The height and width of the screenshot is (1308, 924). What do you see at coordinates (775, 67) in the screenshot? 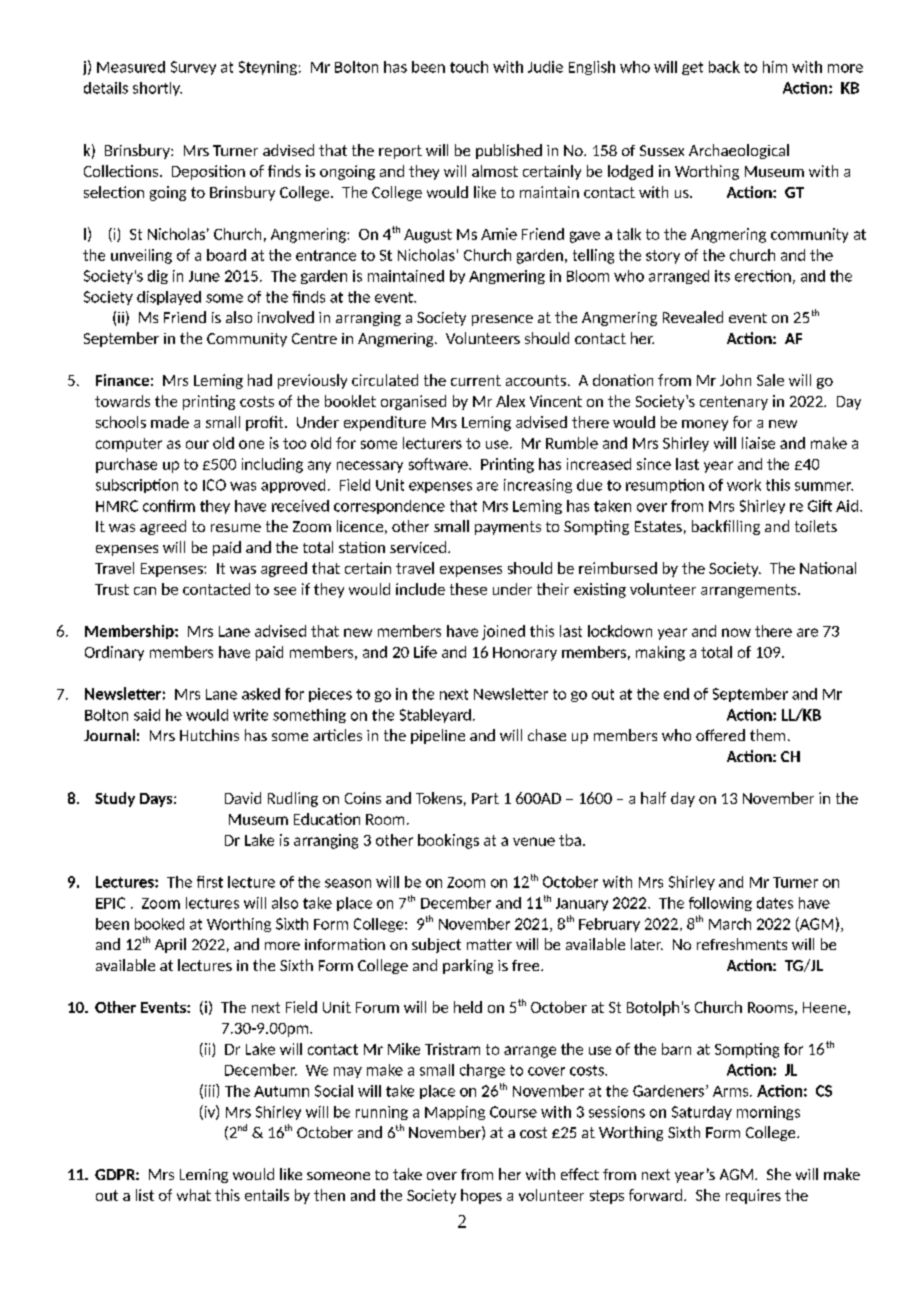
I see `him` at bounding box center [775, 67].
